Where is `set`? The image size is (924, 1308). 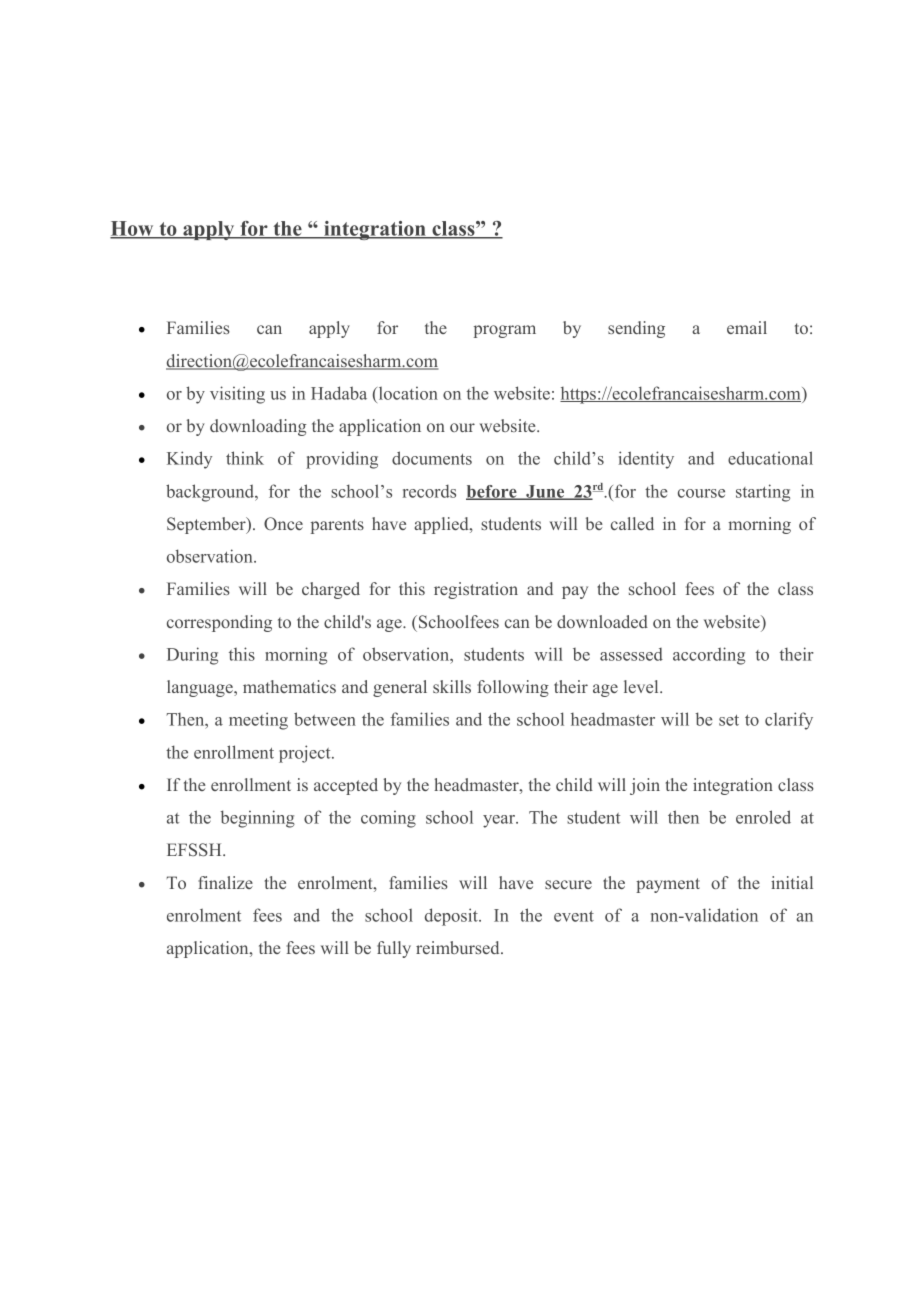
set is located at coordinates (729, 720).
